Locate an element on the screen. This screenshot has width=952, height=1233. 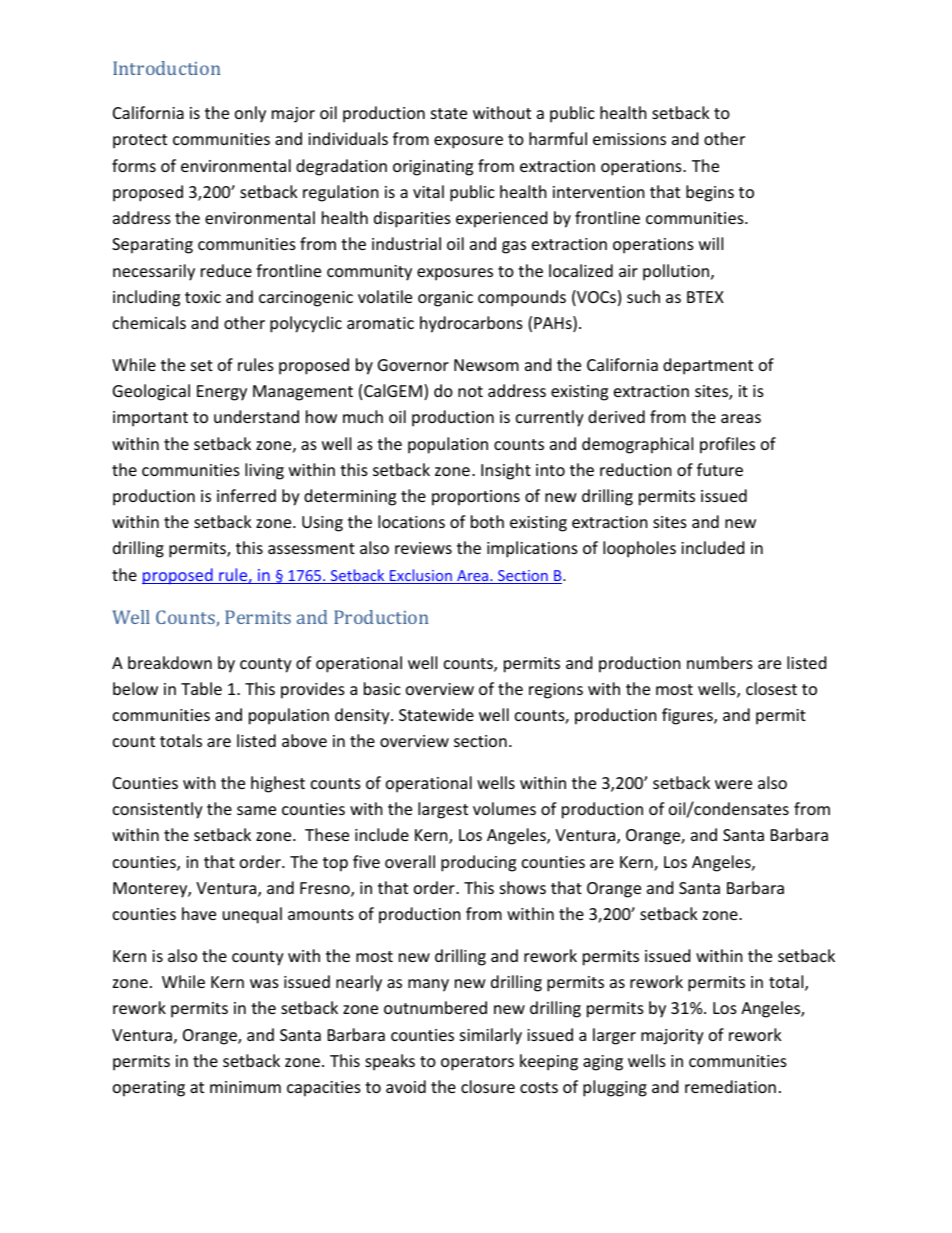
minimum is located at coordinates (245, 1087).
